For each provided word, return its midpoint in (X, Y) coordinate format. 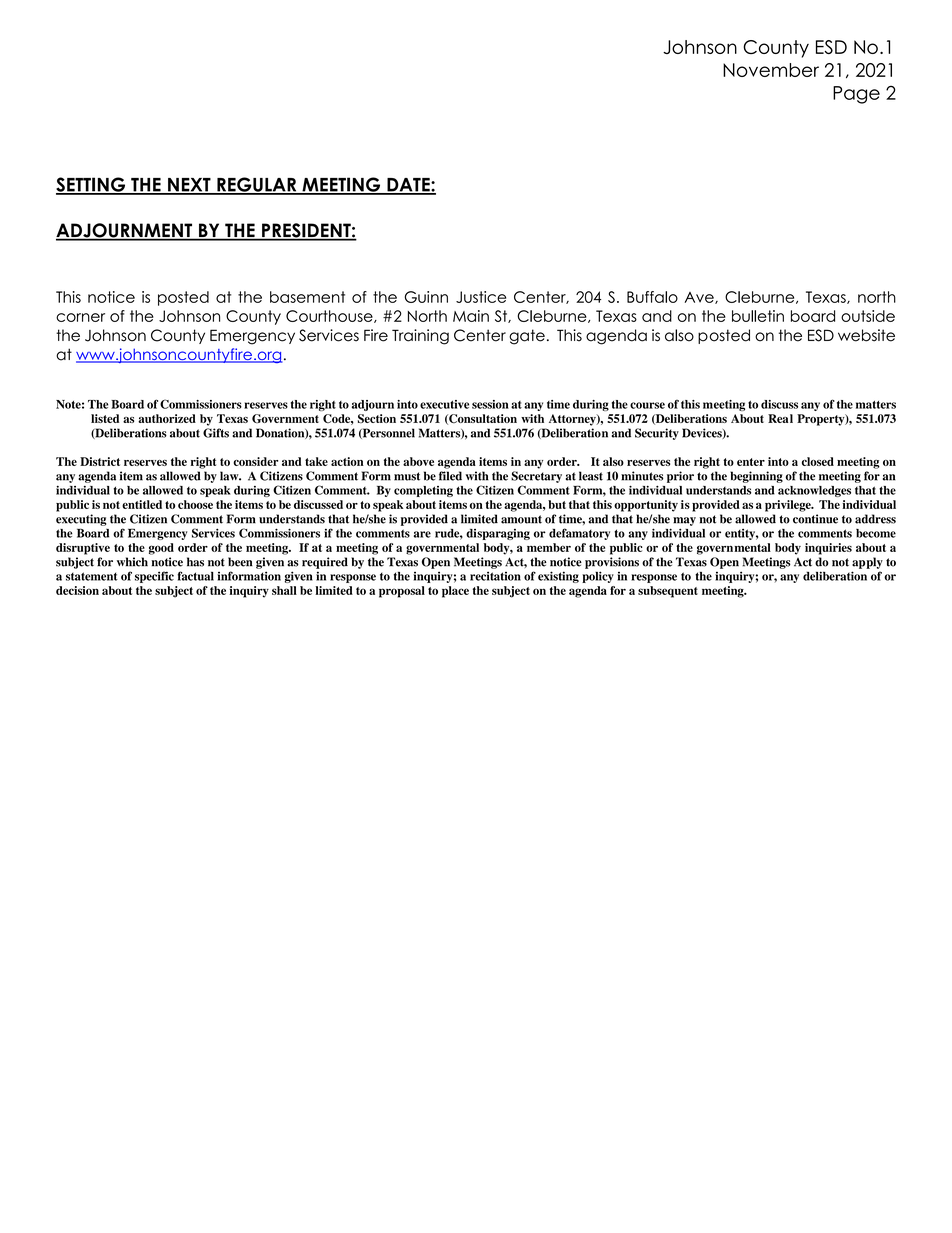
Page (856, 95)
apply (867, 563)
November (771, 70)
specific (154, 577)
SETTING (91, 185)
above (418, 461)
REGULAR (257, 185)
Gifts (216, 433)
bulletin (758, 316)
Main (471, 316)
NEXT (189, 186)
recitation (495, 576)
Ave (700, 298)
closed (818, 461)
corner (80, 317)
